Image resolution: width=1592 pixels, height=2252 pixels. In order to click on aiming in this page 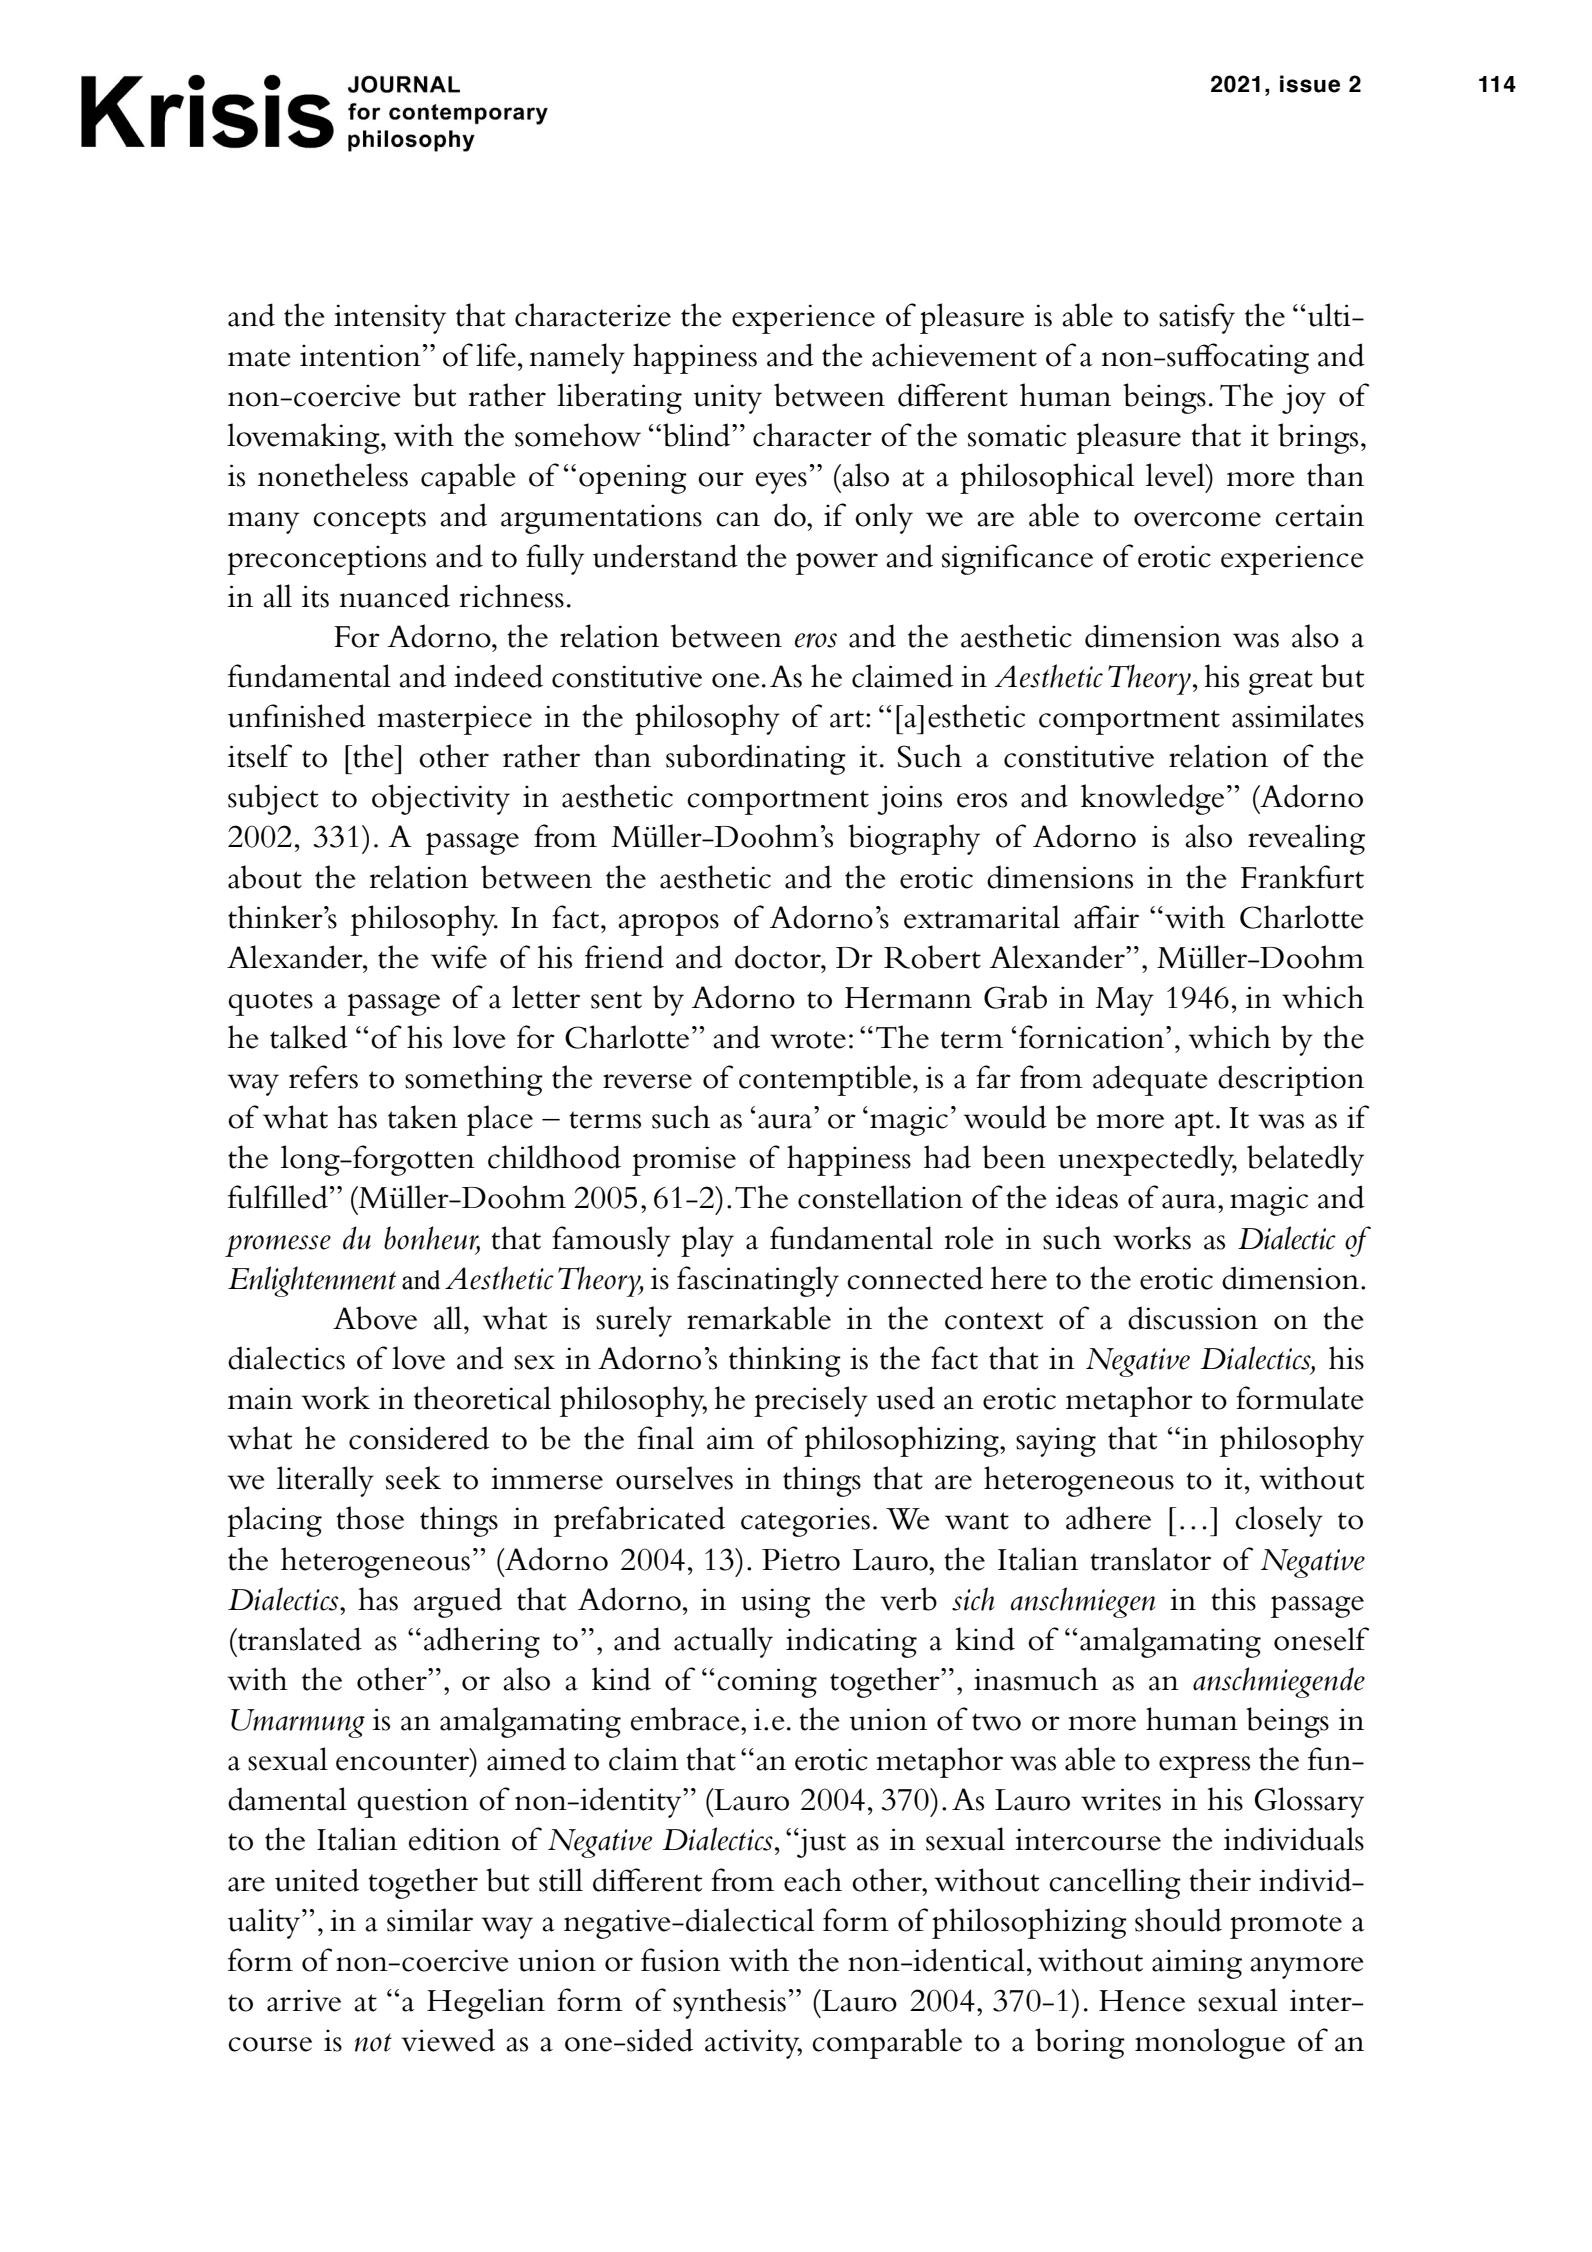, I will do `click(1197, 1964)`.
